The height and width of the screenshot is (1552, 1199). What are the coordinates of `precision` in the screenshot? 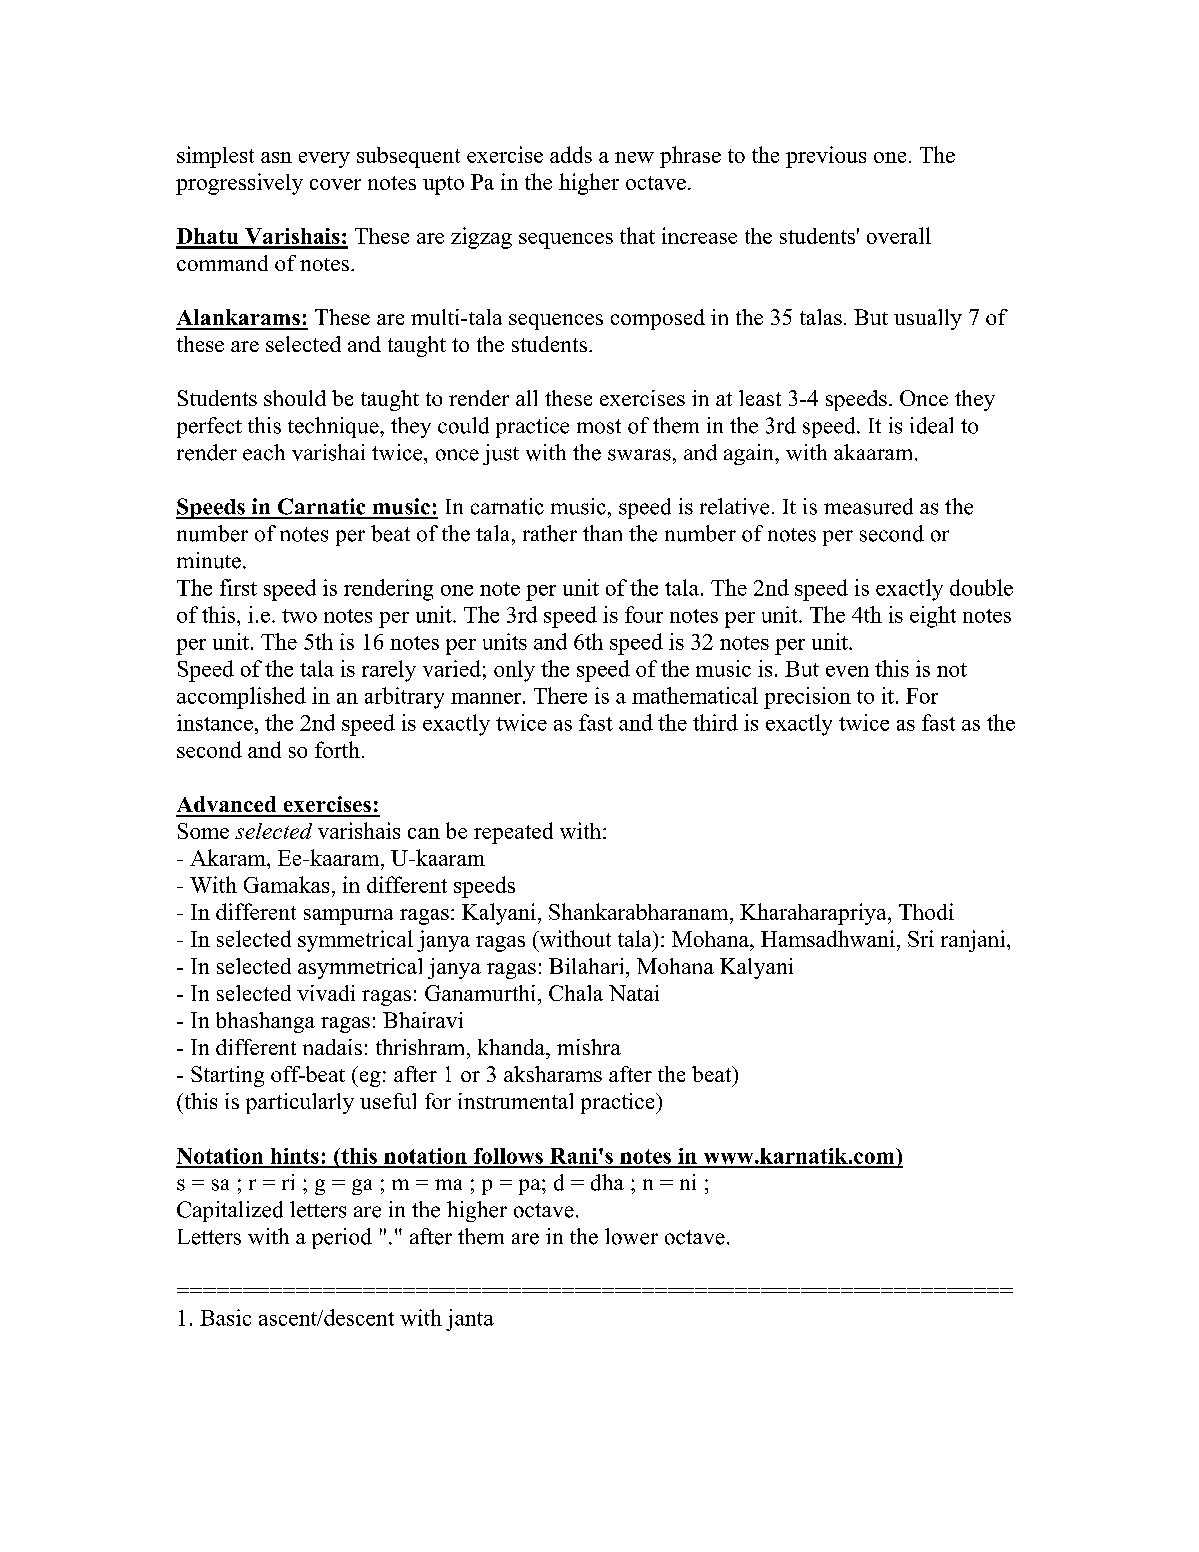 It's located at (807, 698).
